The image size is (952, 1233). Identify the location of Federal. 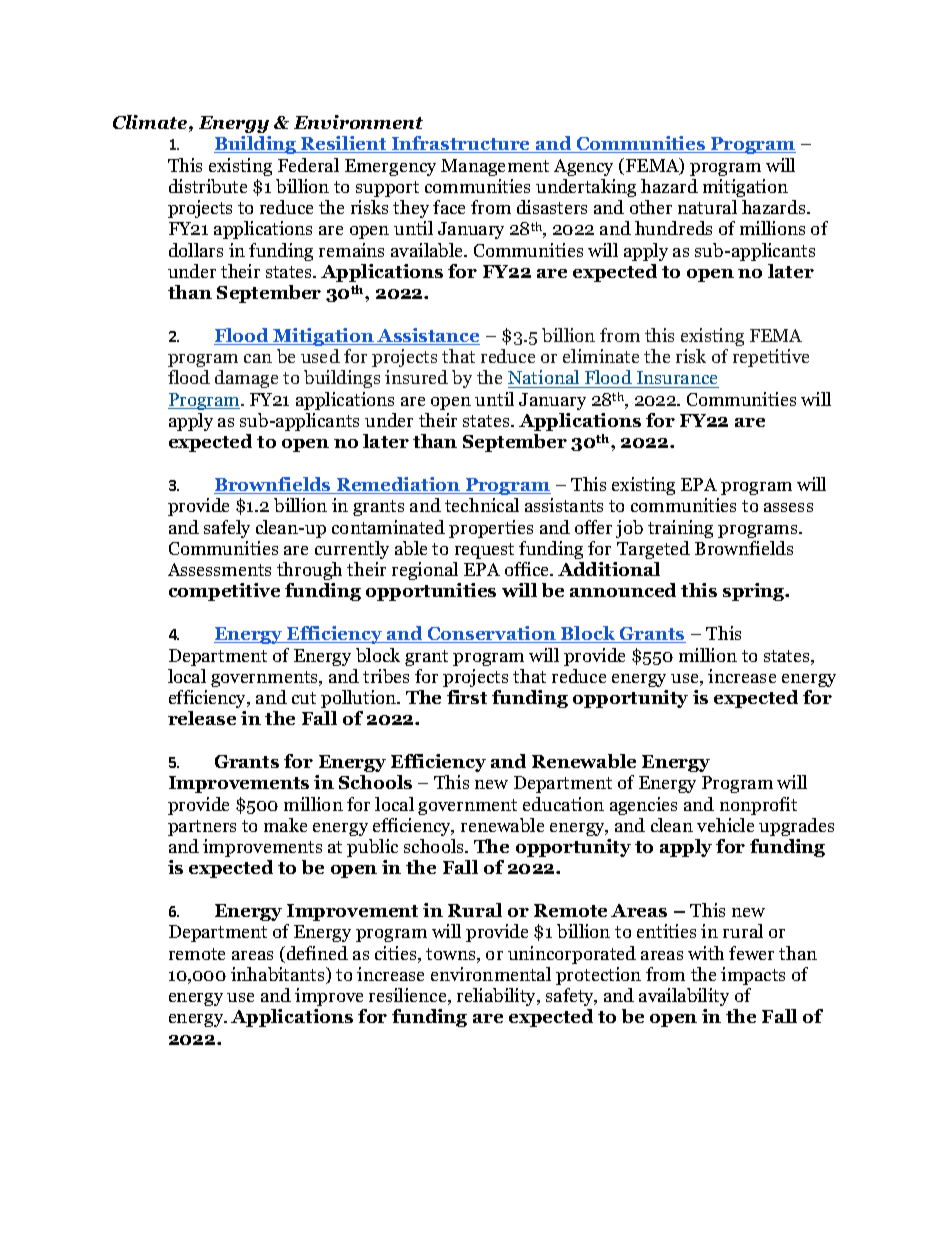
(308, 165).
